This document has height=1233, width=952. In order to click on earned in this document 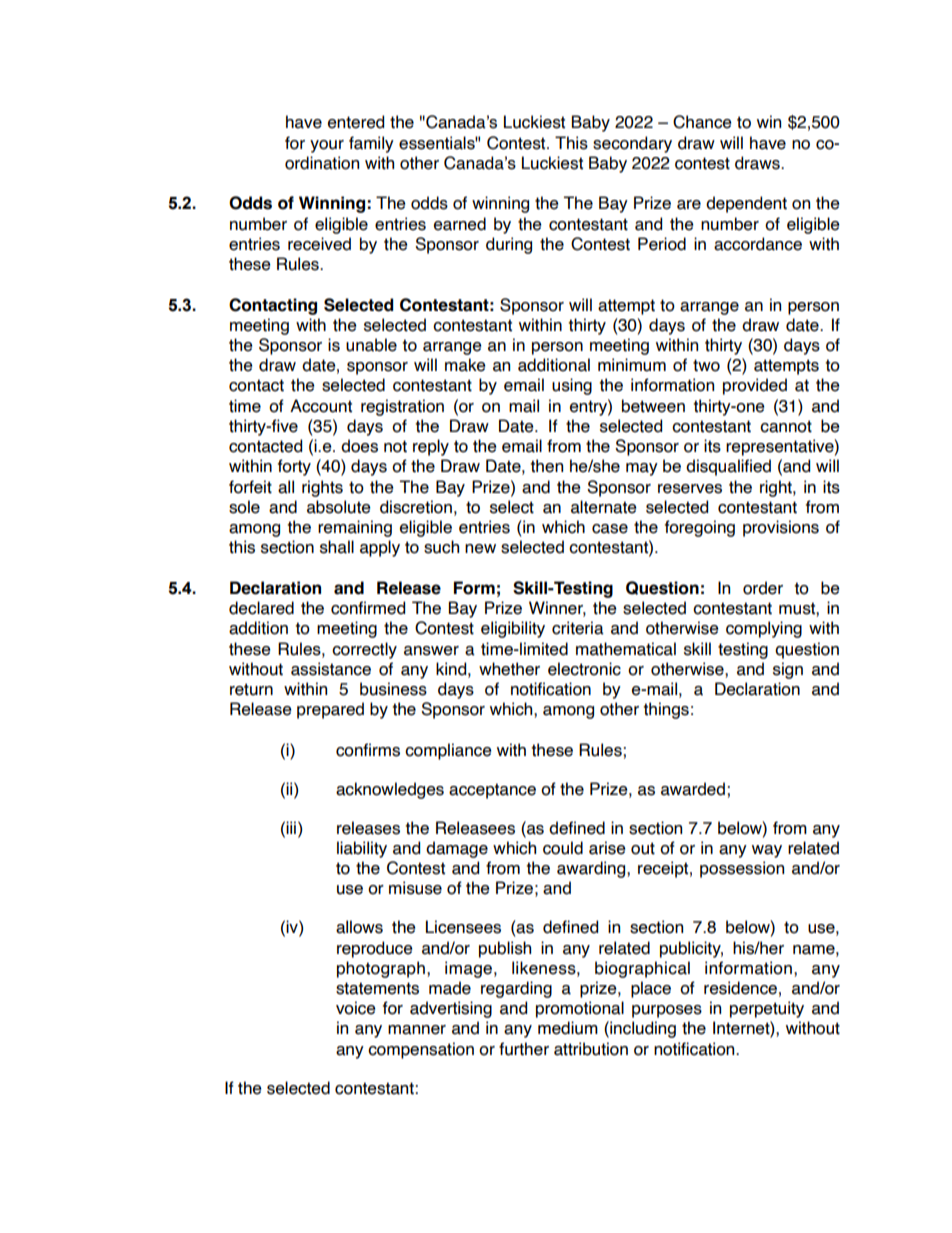, I will do `click(460, 224)`.
